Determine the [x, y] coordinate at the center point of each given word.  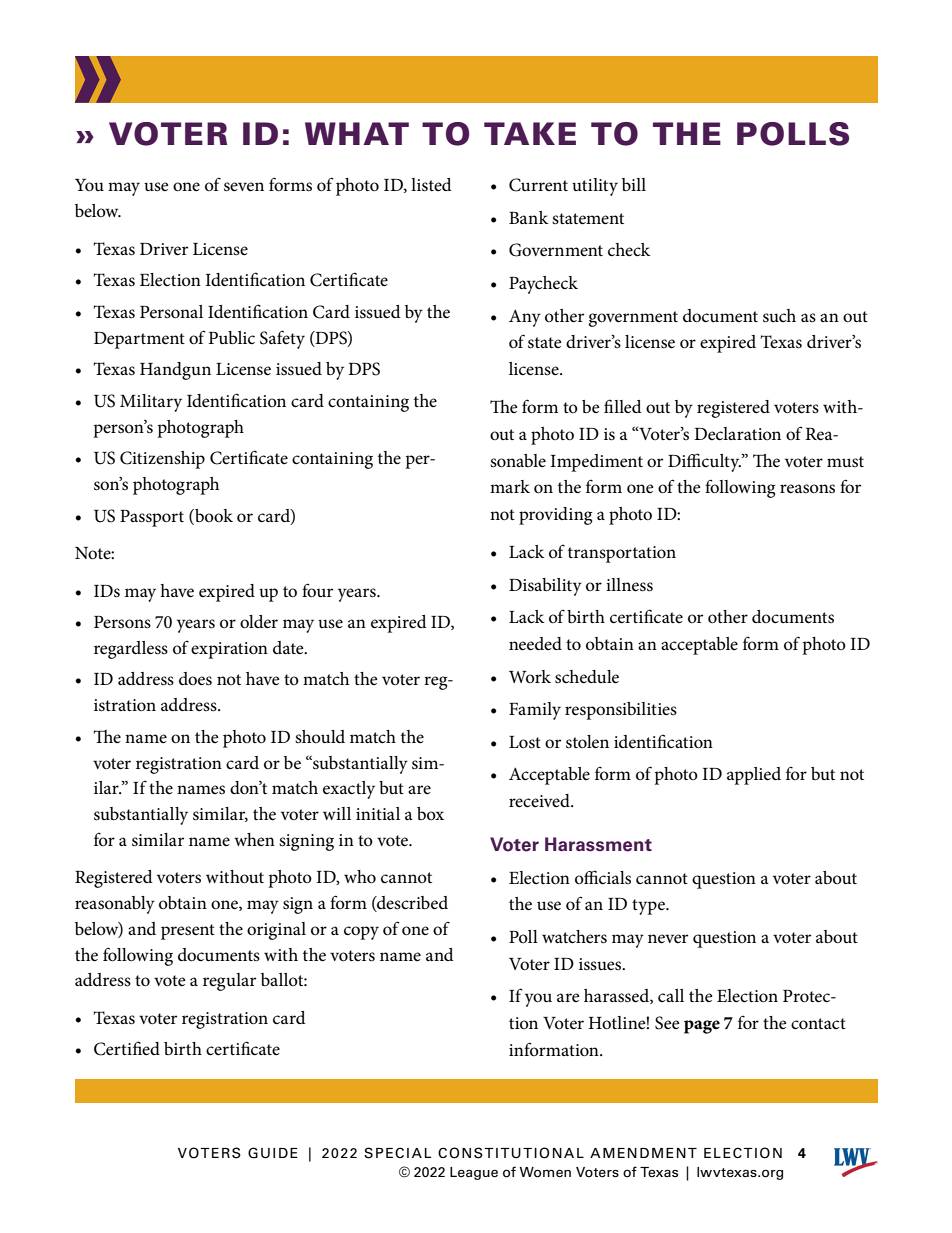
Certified [127, 1048]
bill [634, 184]
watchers [574, 937]
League [474, 1173]
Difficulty [705, 462]
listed [431, 185]
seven [244, 187]
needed [535, 644]
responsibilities [621, 711]
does [195, 679]
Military [151, 403]
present [188, 932]
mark [510, 486]
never [668, 939]
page [702, 1027]
